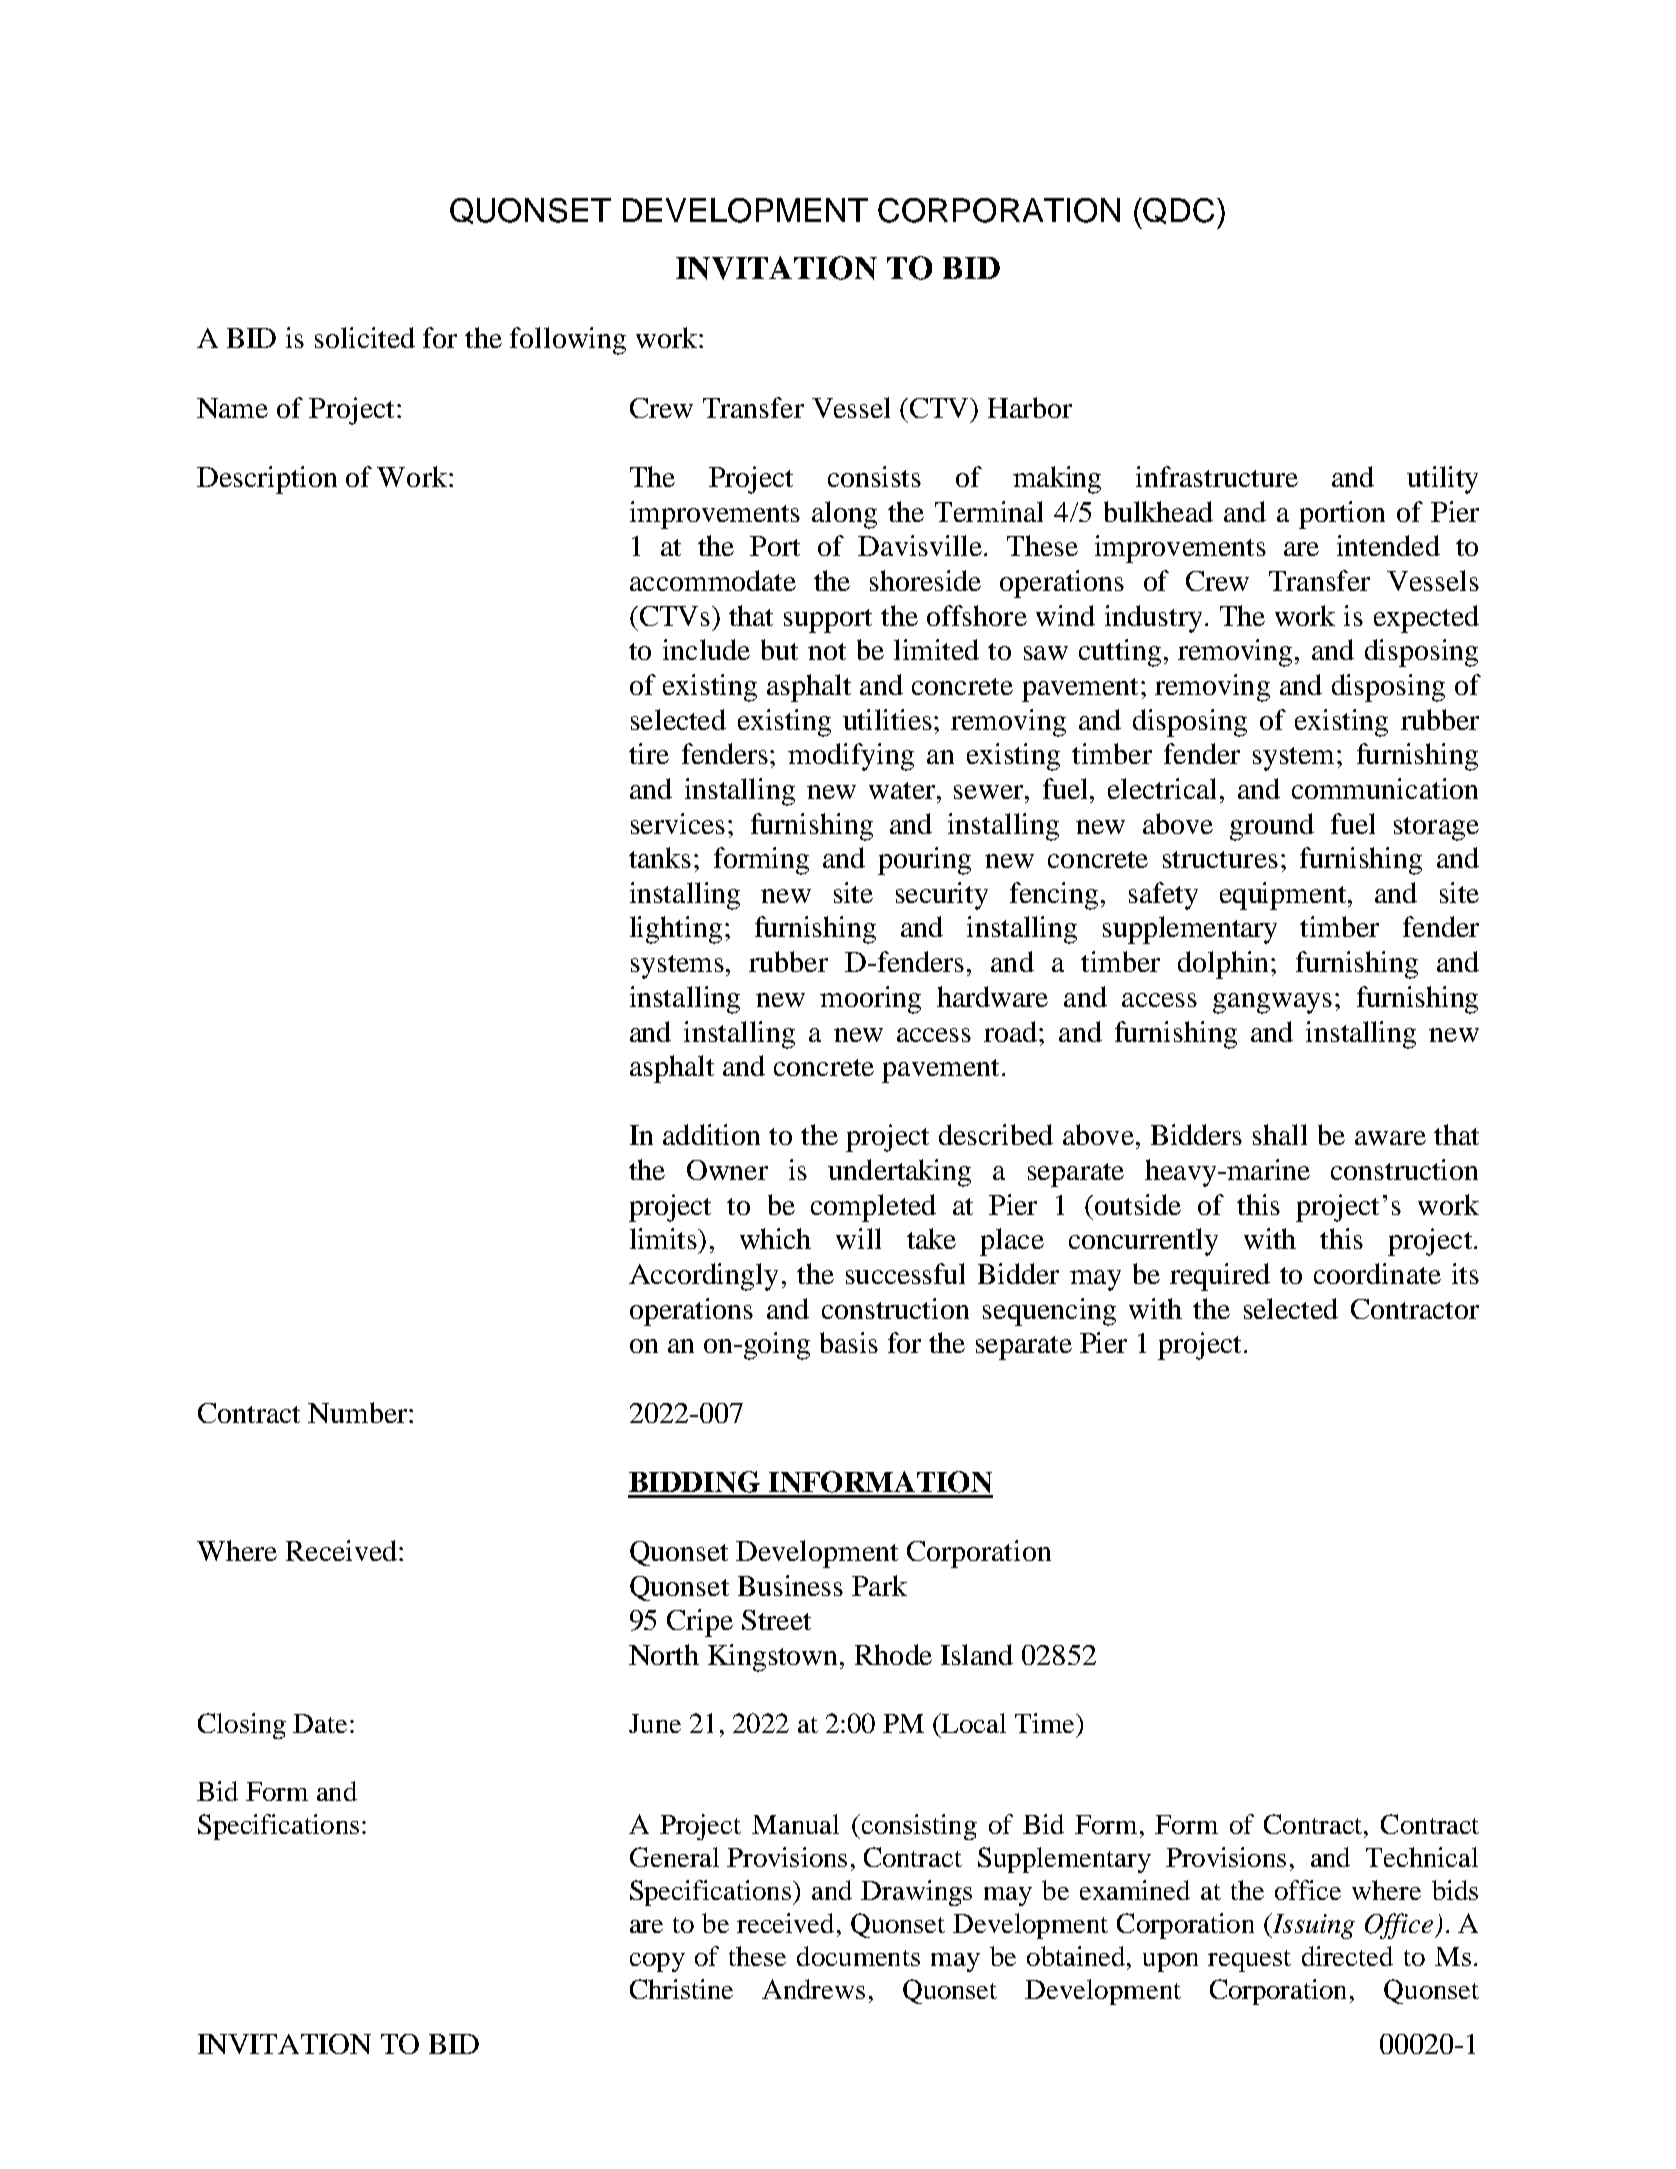 This image has width=1676, height=2169. What do you see at coordinates (657, 1962) in the image?
I see `copy` at bounding box center [657, 1962].
